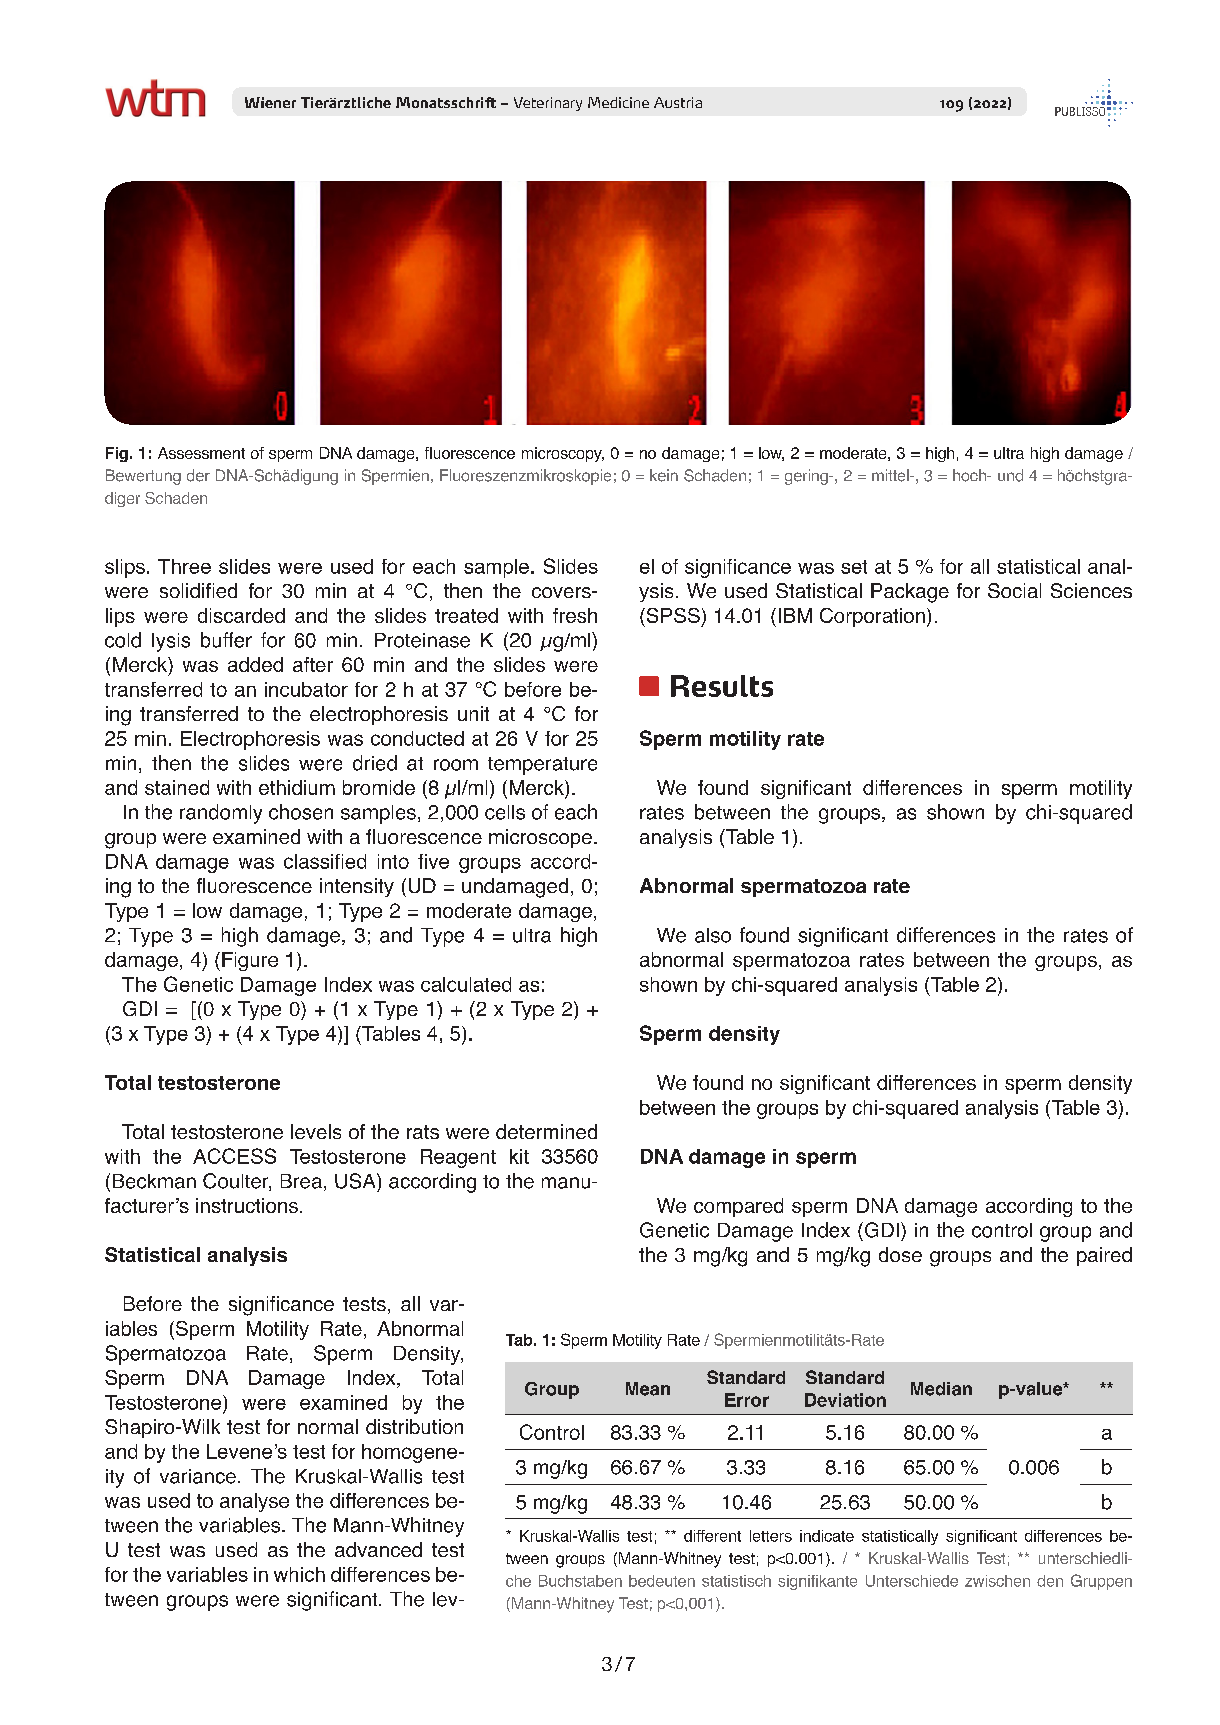  I want to click on Medicine, so click(618, 102).
